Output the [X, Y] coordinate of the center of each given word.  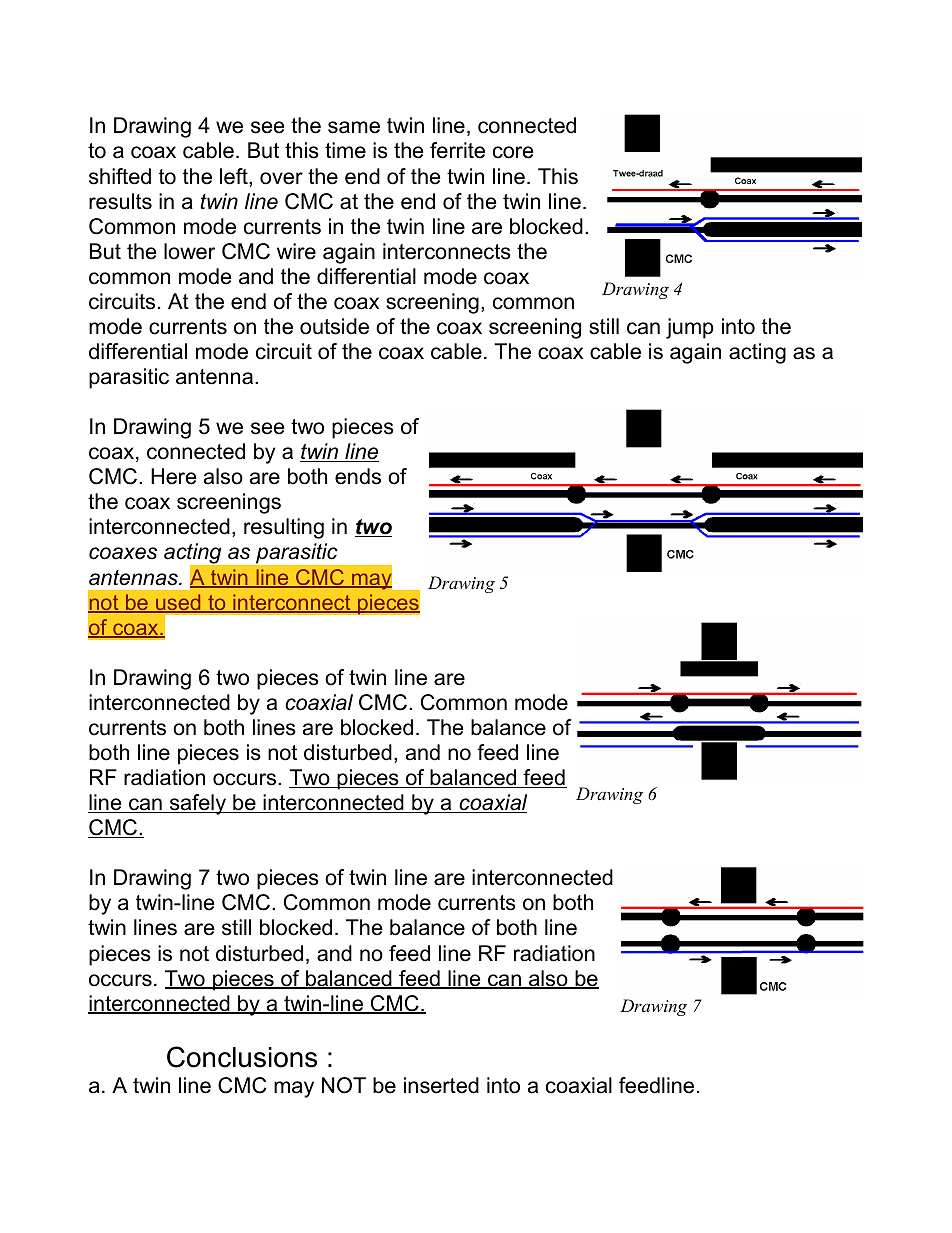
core [513, 152]
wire [296, 251]
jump [690, 328]
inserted [441, 1085]
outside [334, 326]
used [178, 603]
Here [173, 476]
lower [189, 251]
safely [198, 804]
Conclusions [242, 1057]
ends [358, 476]
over [281, 178]
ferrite [457, 150]
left [235, 177]
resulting [284, 528]
